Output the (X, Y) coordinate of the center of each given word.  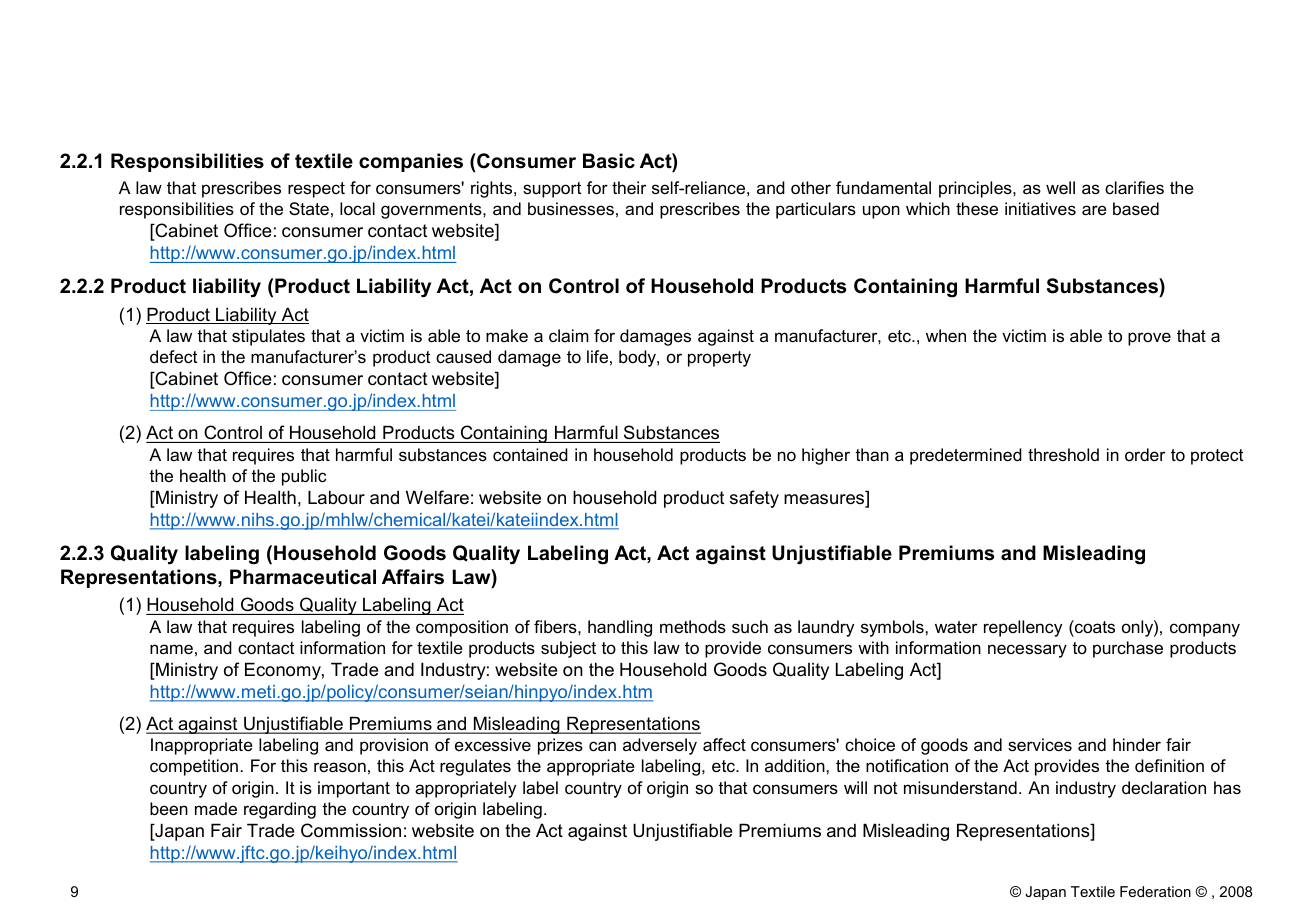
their (629, 188)
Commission (351, 830)
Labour (336, 497)
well (1060, 188)
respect (316, 190)
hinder (1137, 744)
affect (724, 745)
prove (1149, 339)
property (719, 359)
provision (394, 746)
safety (754, 499)
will (855, 787)
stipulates (268, 337)
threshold (1063, 455)
